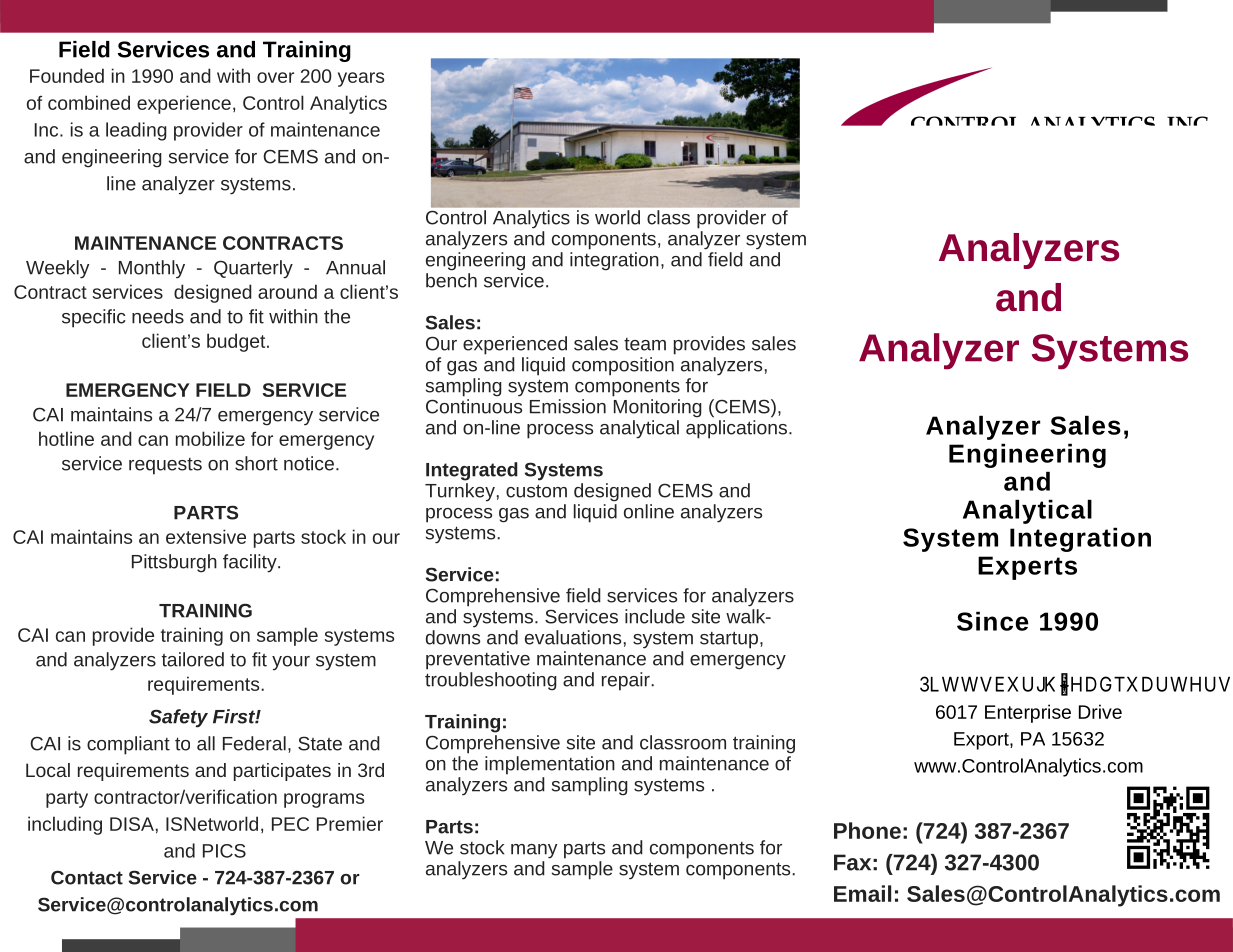 Image resolution: width=1233 pixels, height=952 pixels. Describe the element at coordinates (361, 79) in the page. I see `years` at that location.
